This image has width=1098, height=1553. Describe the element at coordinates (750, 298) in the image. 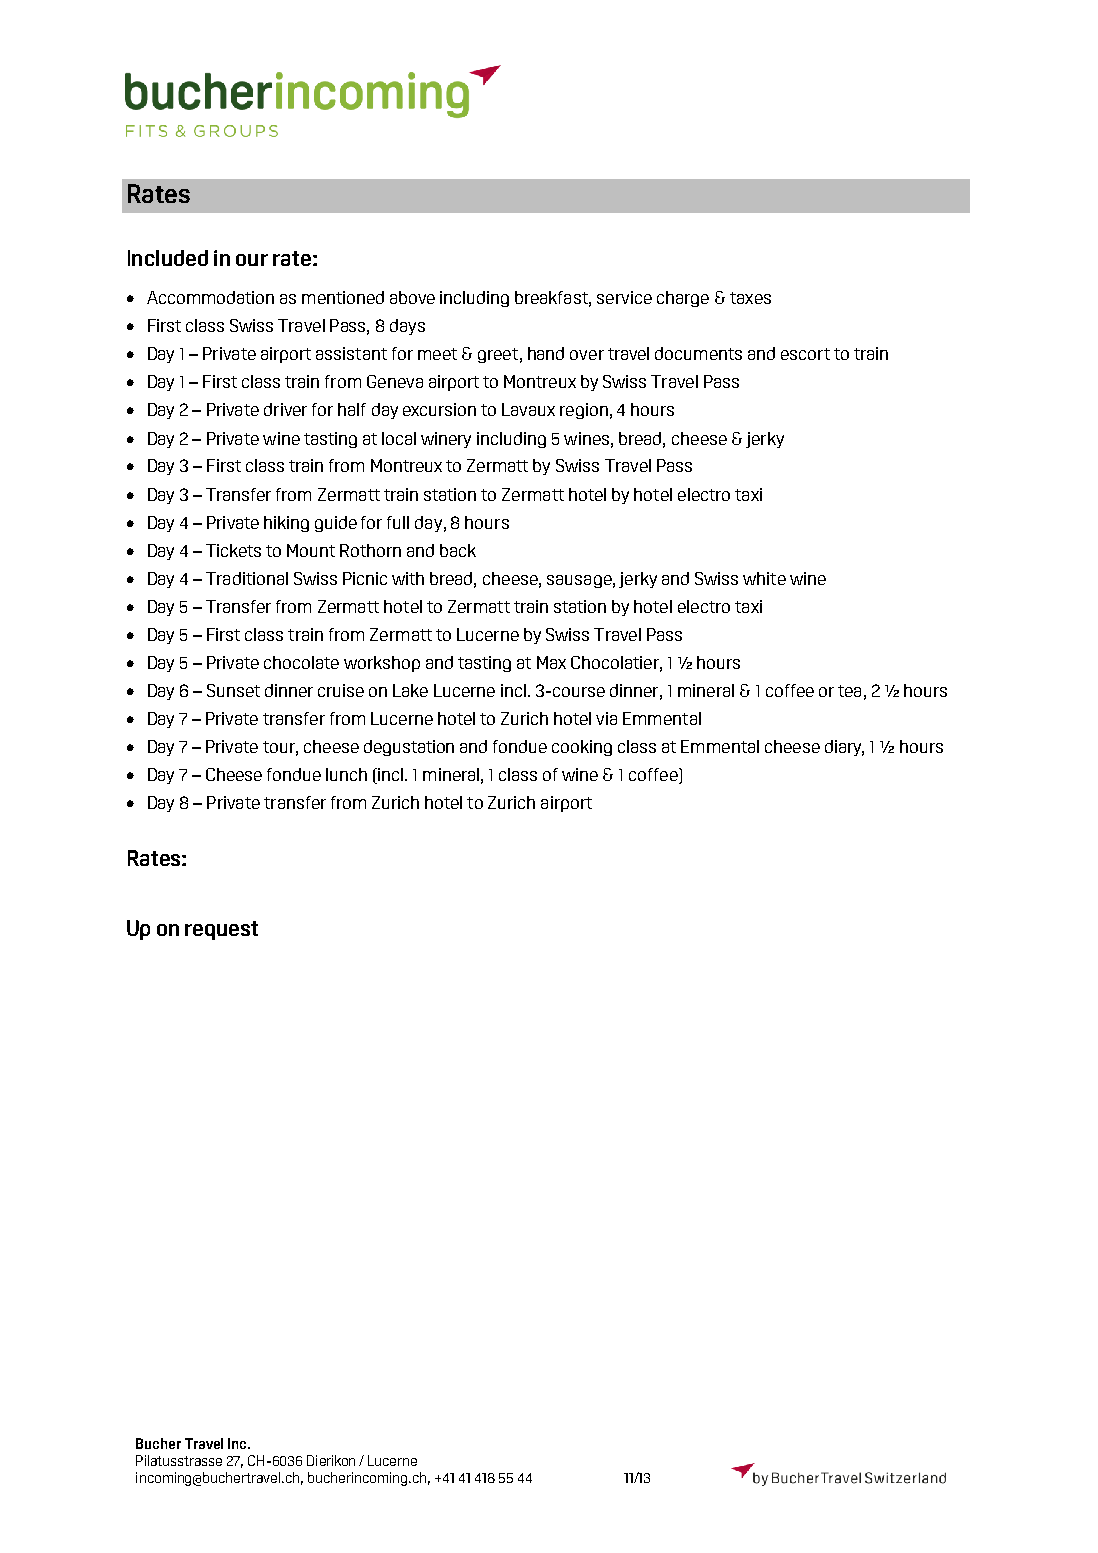

I see `taxes` at that location.
